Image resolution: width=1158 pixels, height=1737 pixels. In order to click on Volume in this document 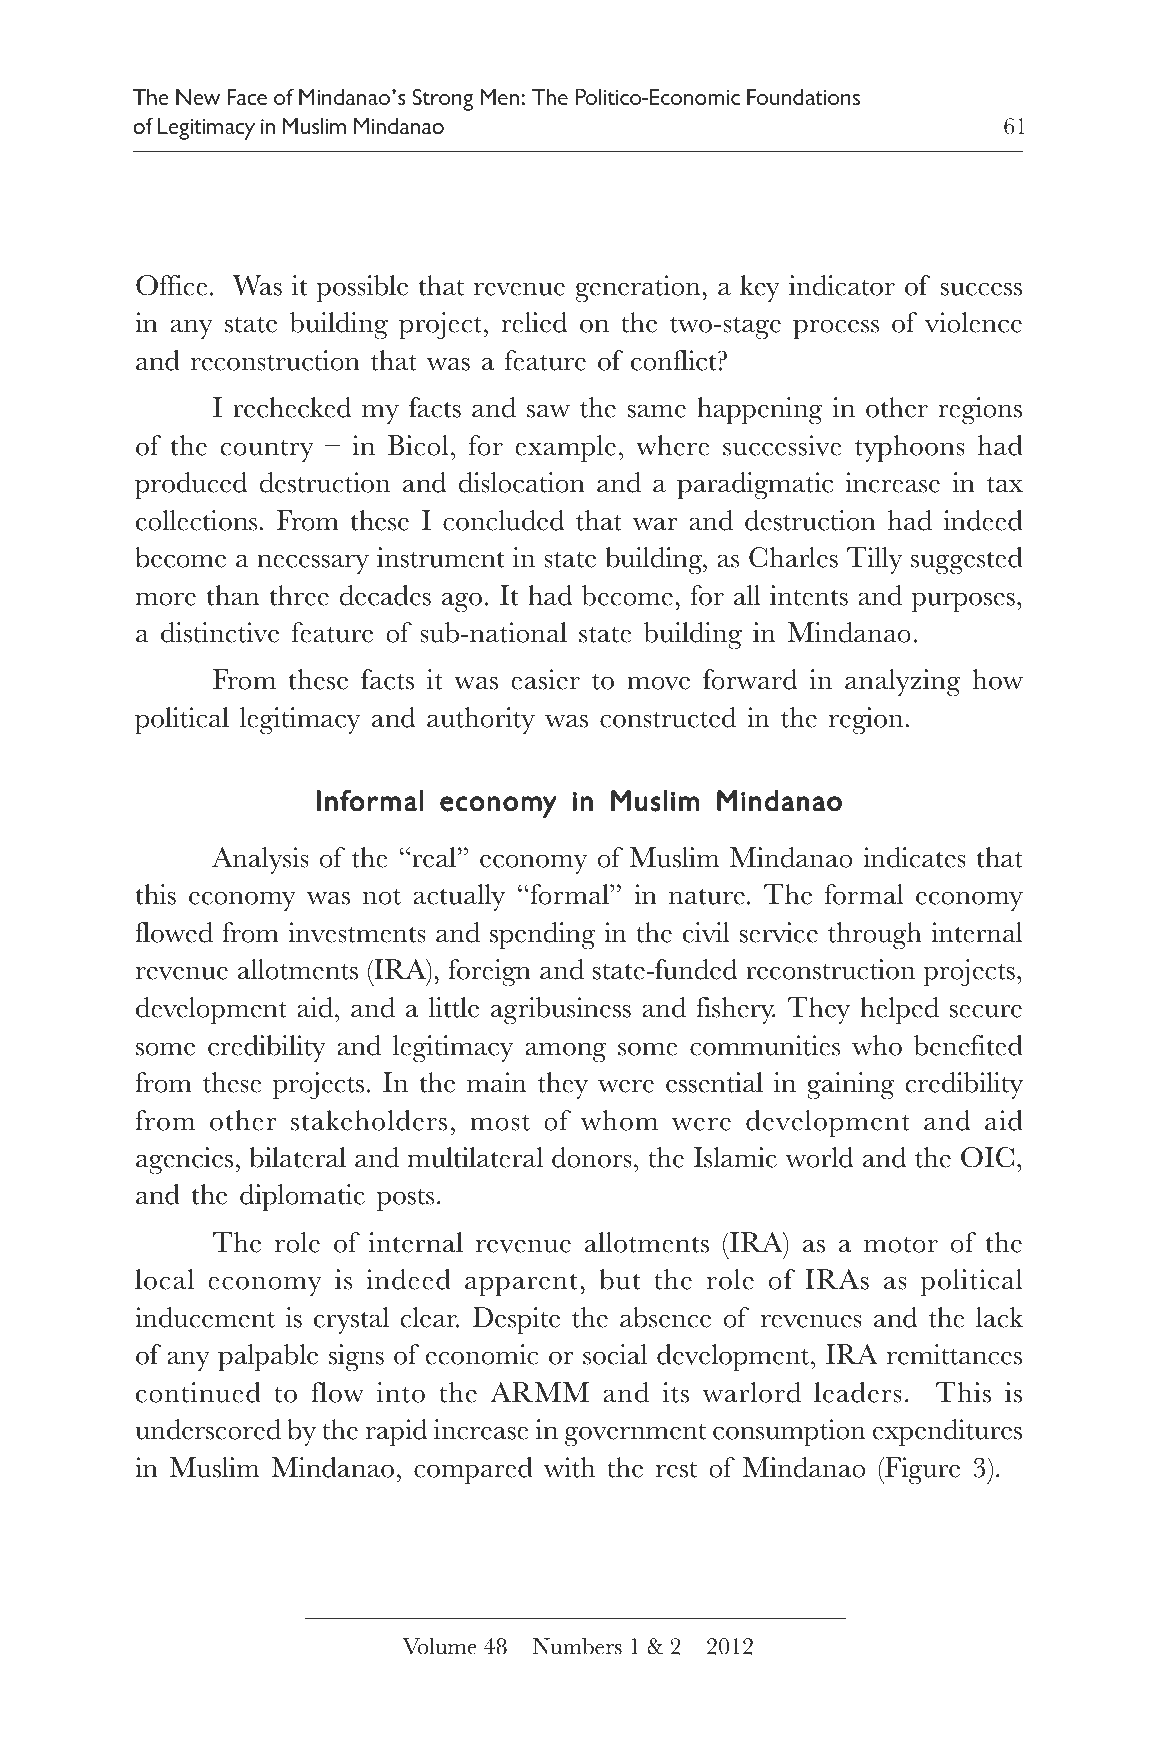, I will do `click(439, 1646)`.
